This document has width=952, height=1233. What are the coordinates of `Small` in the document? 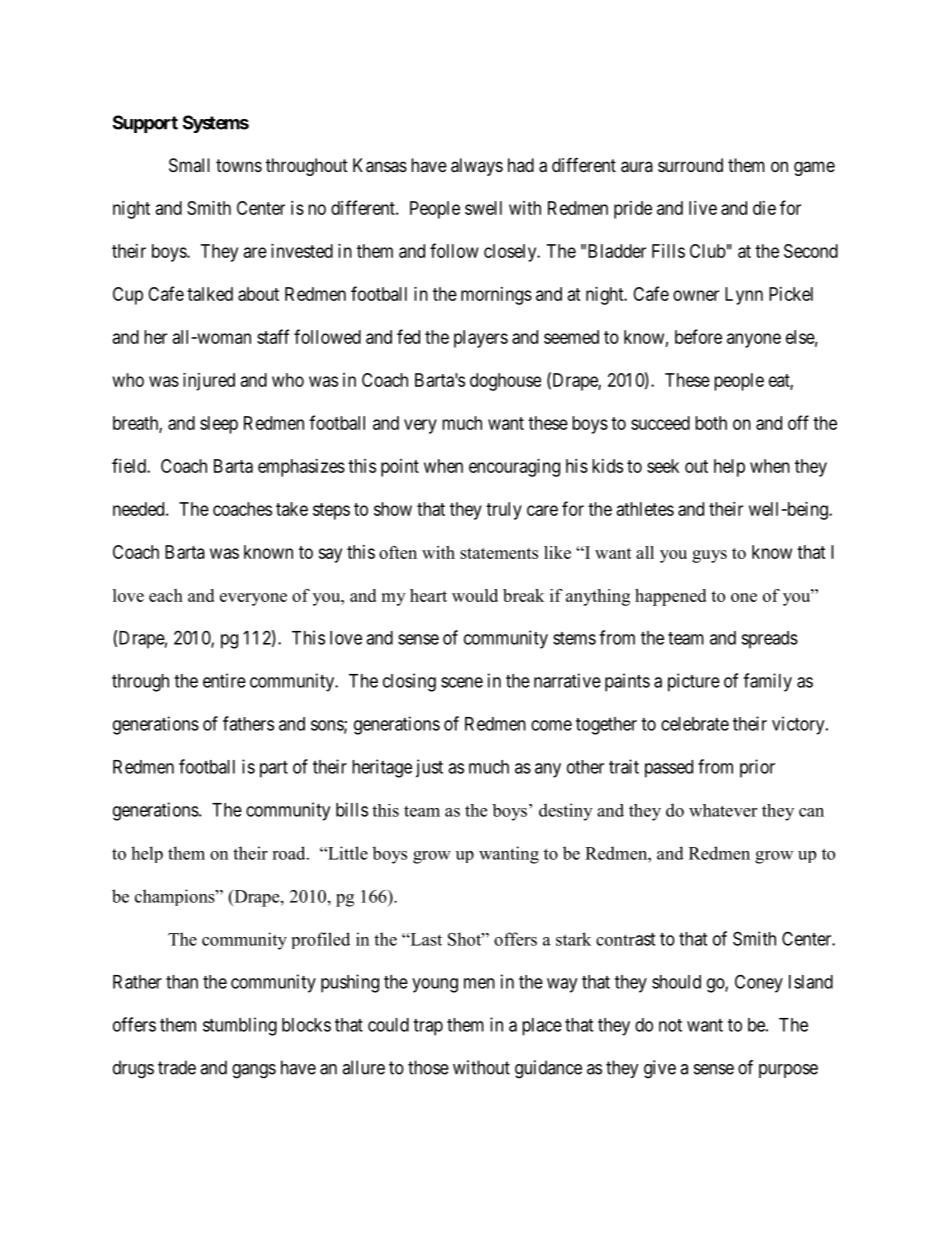 It's located at (189, 165).
